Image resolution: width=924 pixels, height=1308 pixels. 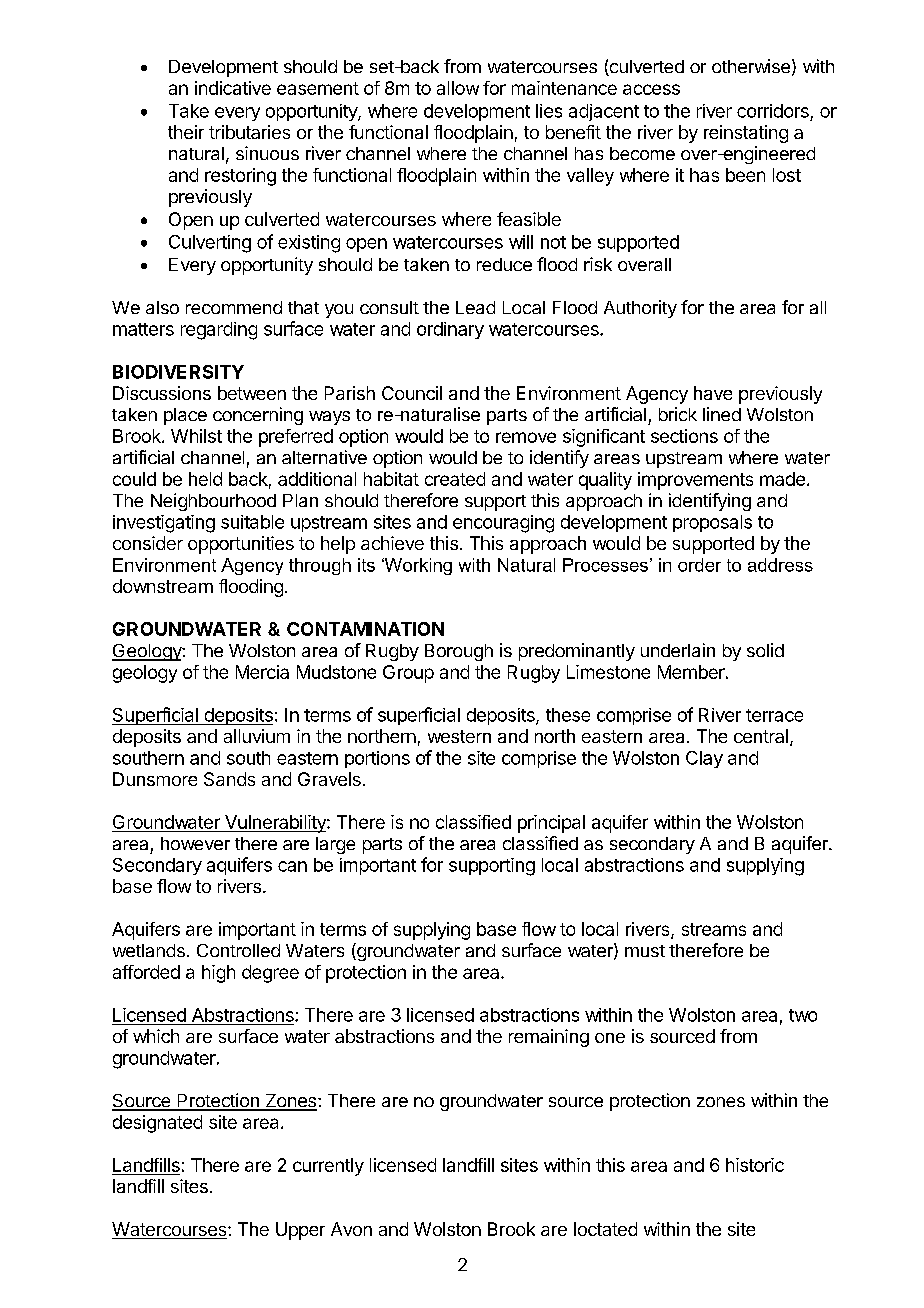 What do you see at coordinates (746, 134) in the document?
I see `reinstating` at bounding box center [746, 134].
